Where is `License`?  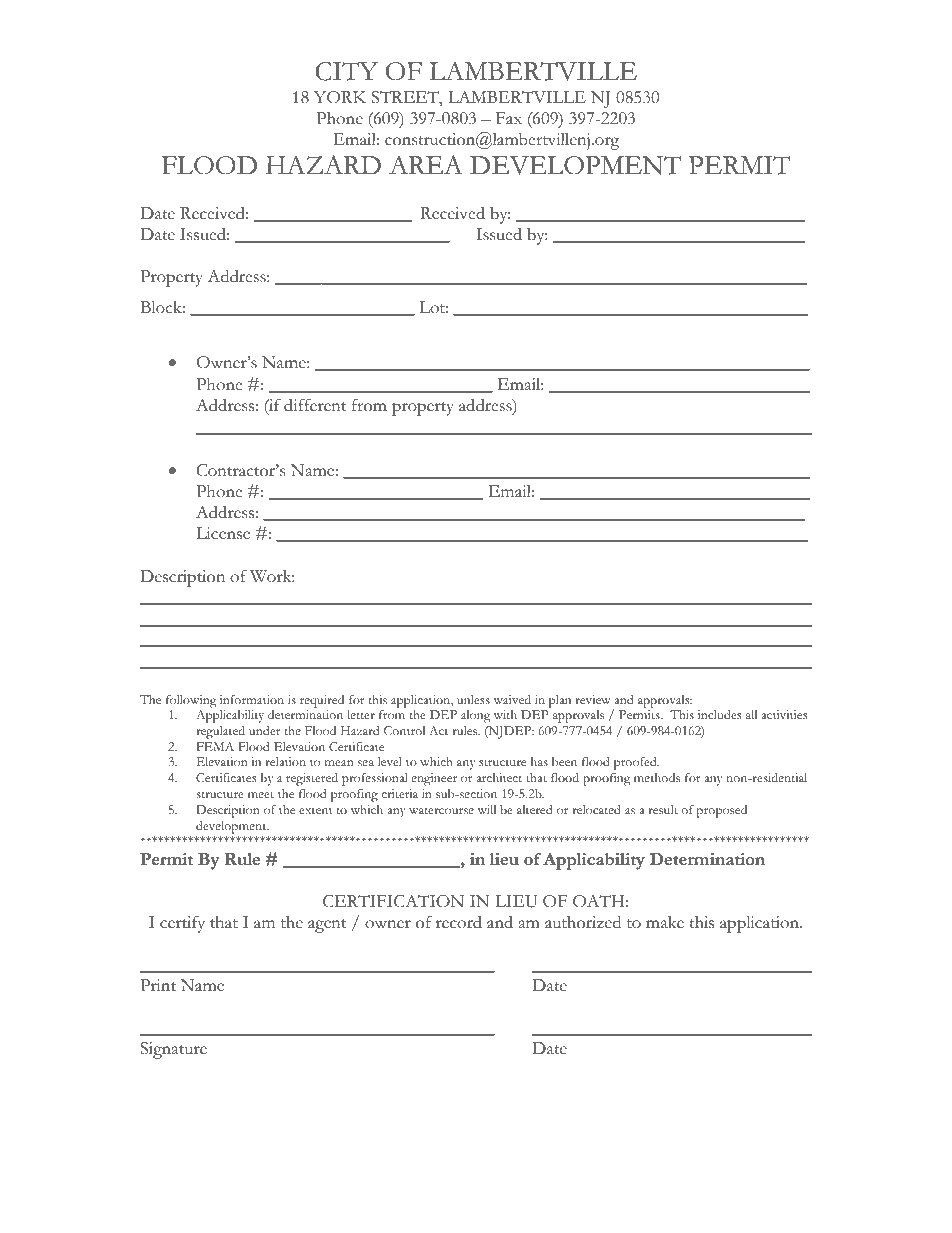 License is located at coordinates (223, 533).
